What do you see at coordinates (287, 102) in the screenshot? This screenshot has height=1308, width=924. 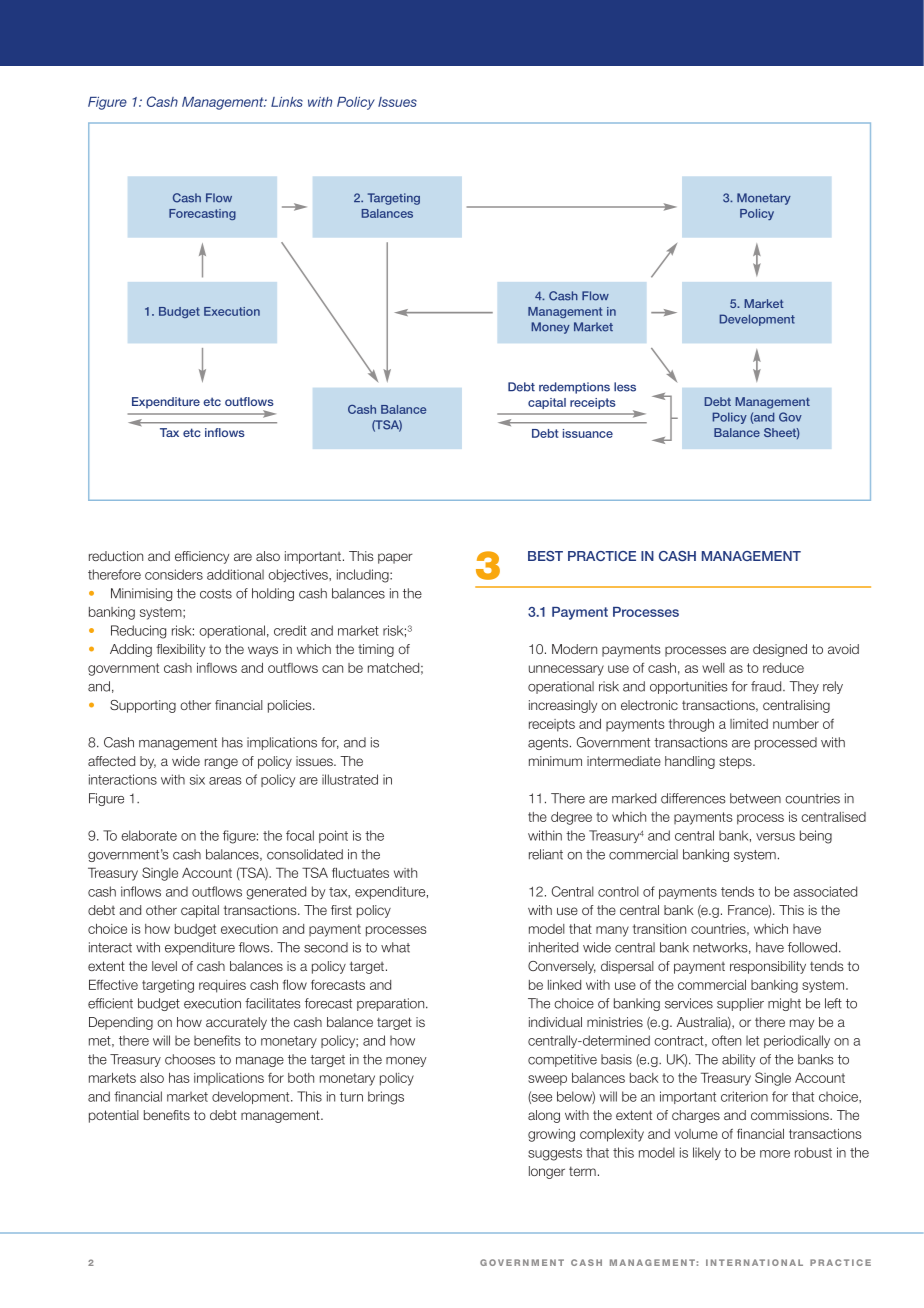 I see `Links` at bounding box center [287, 102].
